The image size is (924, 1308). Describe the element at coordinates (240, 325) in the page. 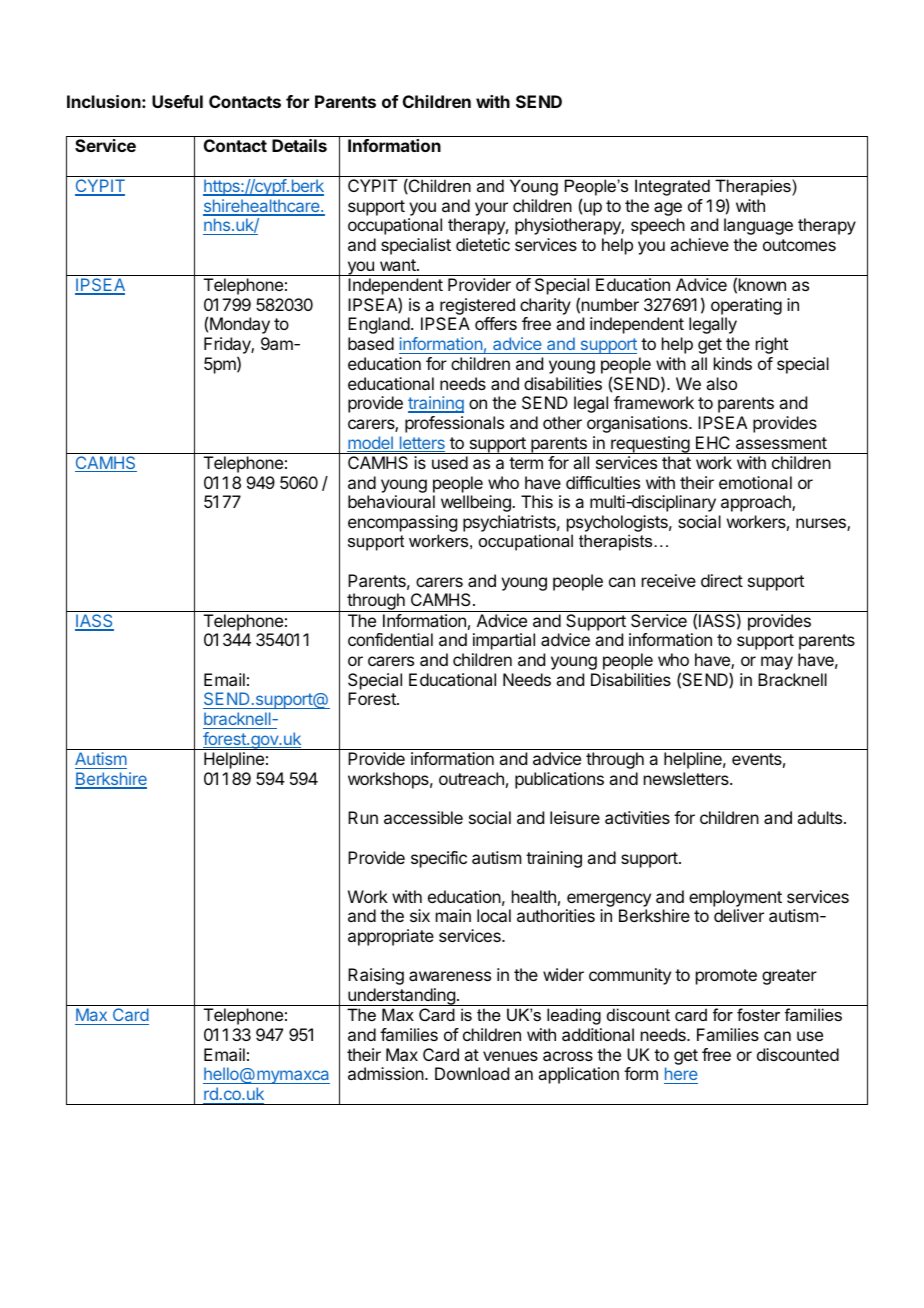

I see `Monday` at that location.
